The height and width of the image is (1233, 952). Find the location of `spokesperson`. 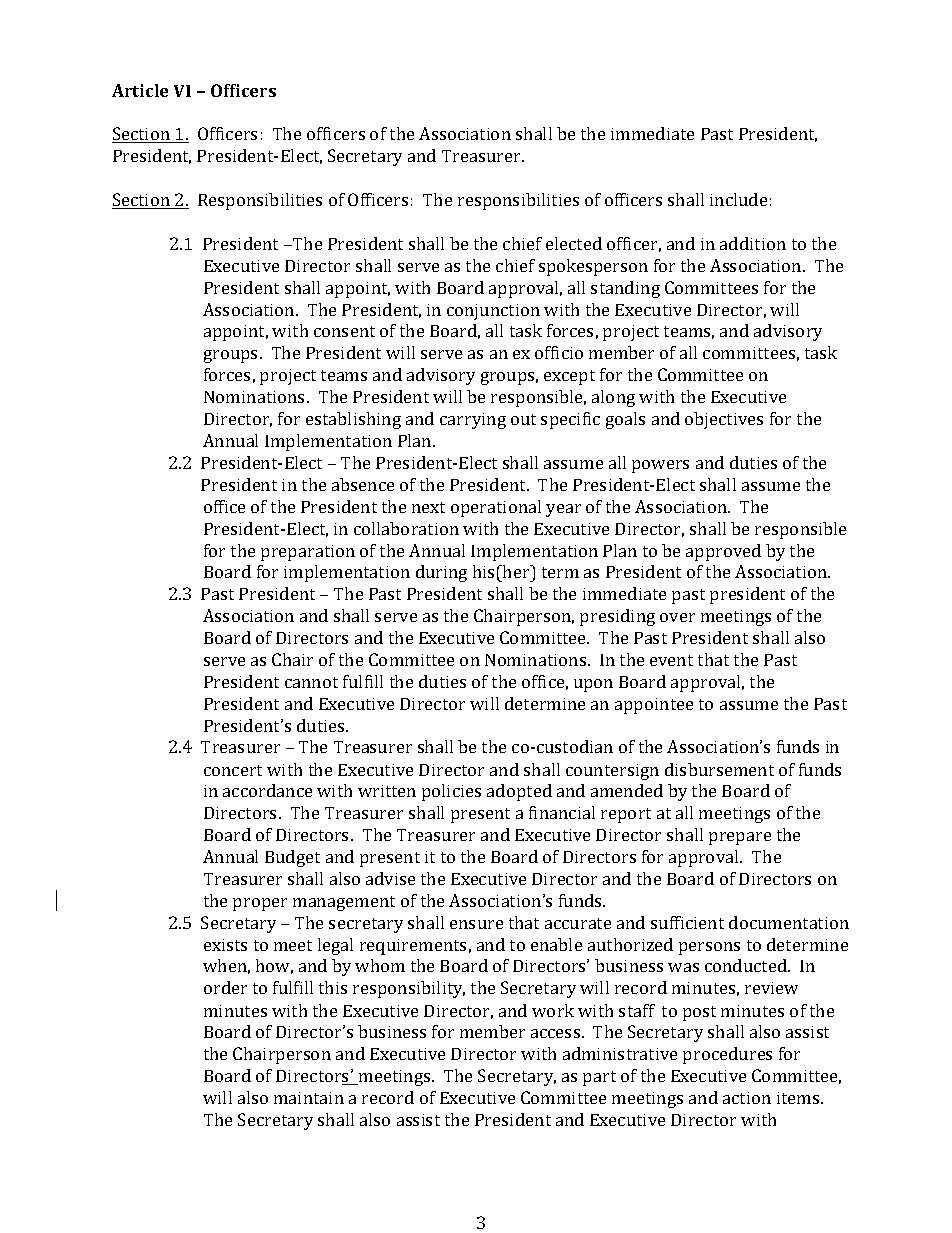

spokesperson is located at coordinates (593, 267).
